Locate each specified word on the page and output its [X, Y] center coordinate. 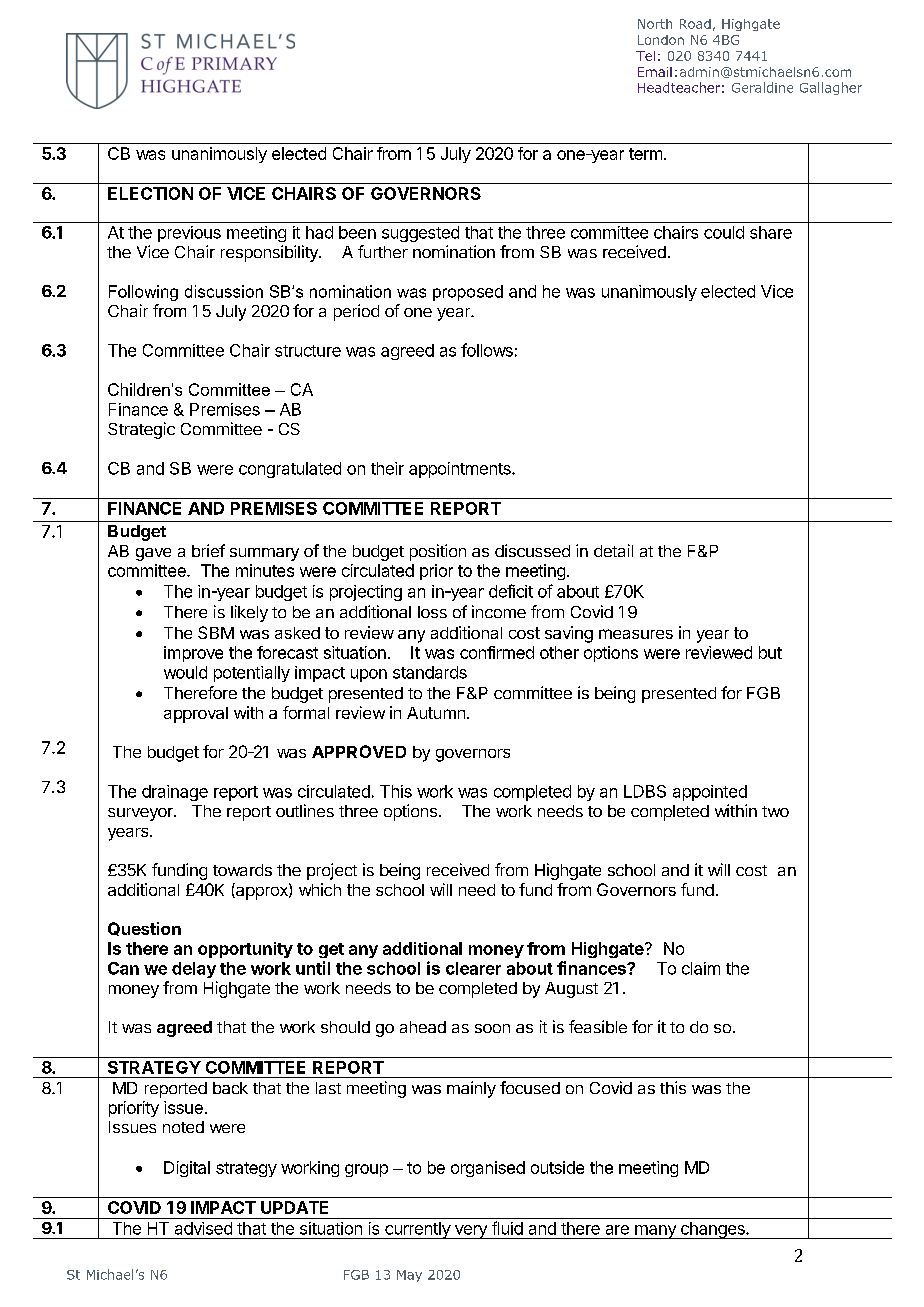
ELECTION [150, 193]
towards [242, 870]
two [775, 811]
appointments [461, 470]
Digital [187, 1169]
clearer [473, 968]
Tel [645, 56]
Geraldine [762, 87]
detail [613, 550]
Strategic [141, 430]
